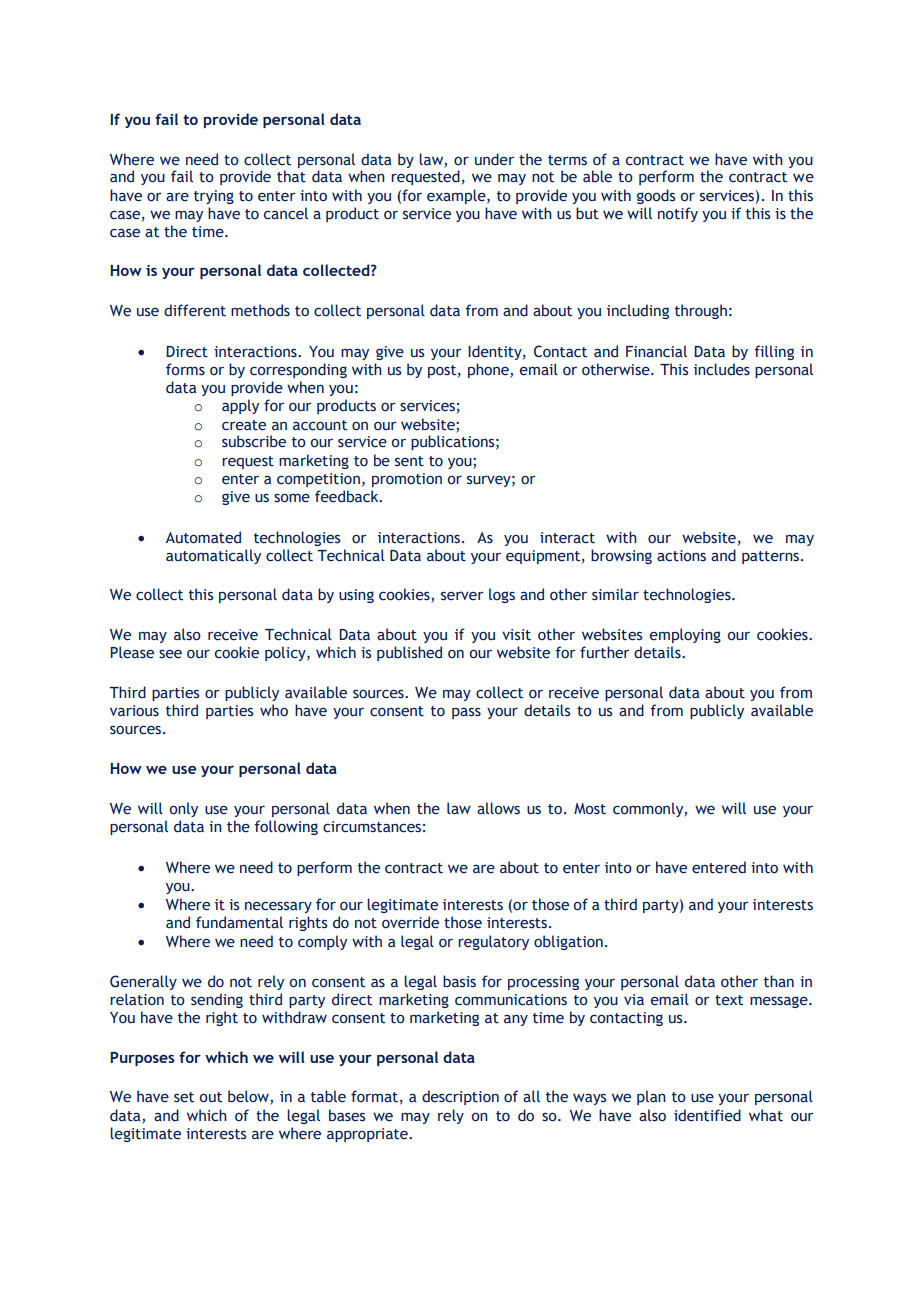  What do you see at coordinates (460, 1097) in the image?
I see `description` at bounding box center [460, 1097].
